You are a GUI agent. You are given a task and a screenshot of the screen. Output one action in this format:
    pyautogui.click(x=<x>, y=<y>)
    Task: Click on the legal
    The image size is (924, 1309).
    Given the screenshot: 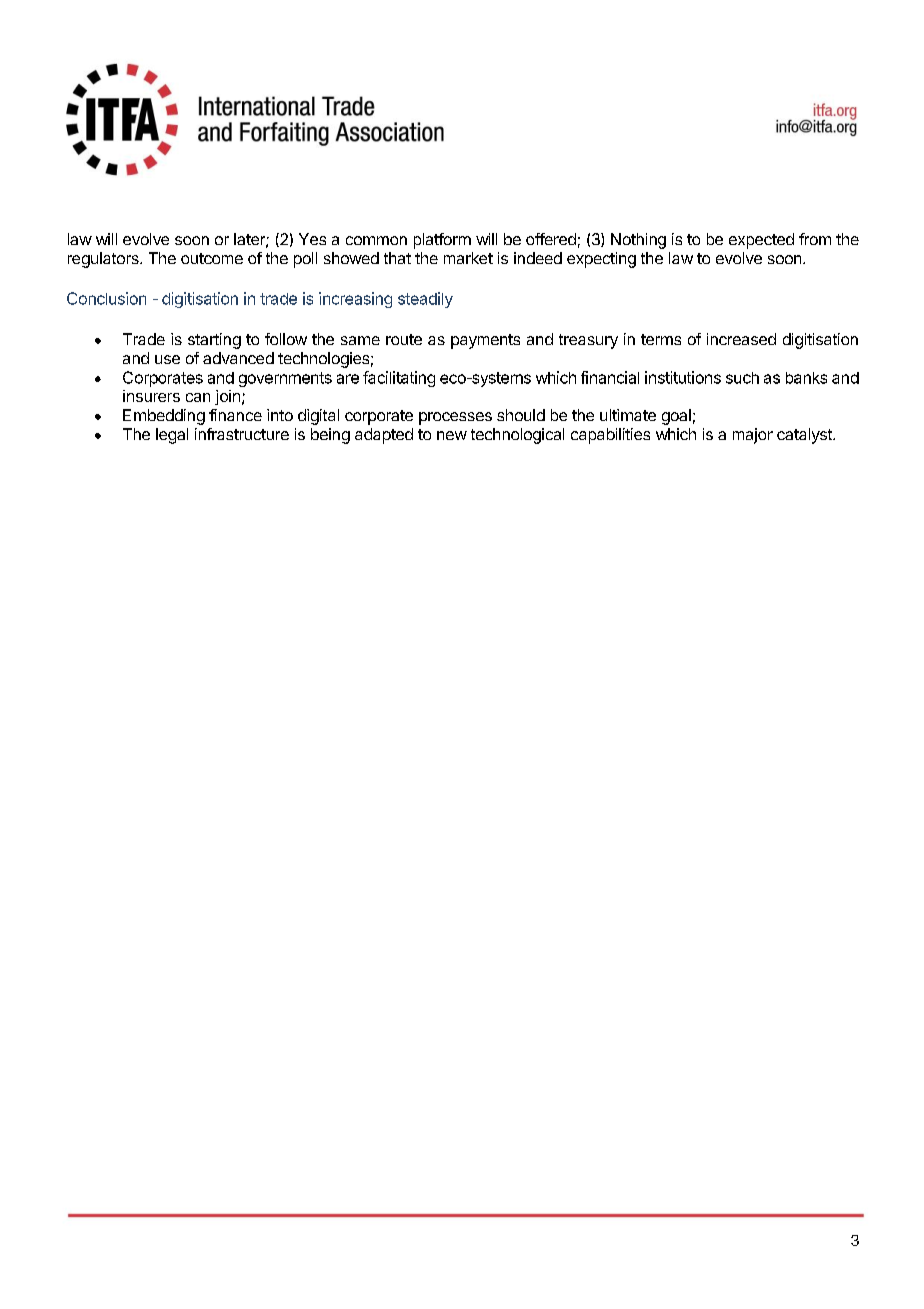 What is the action you would take?
    pyautogui.click(x=172, y=436)
